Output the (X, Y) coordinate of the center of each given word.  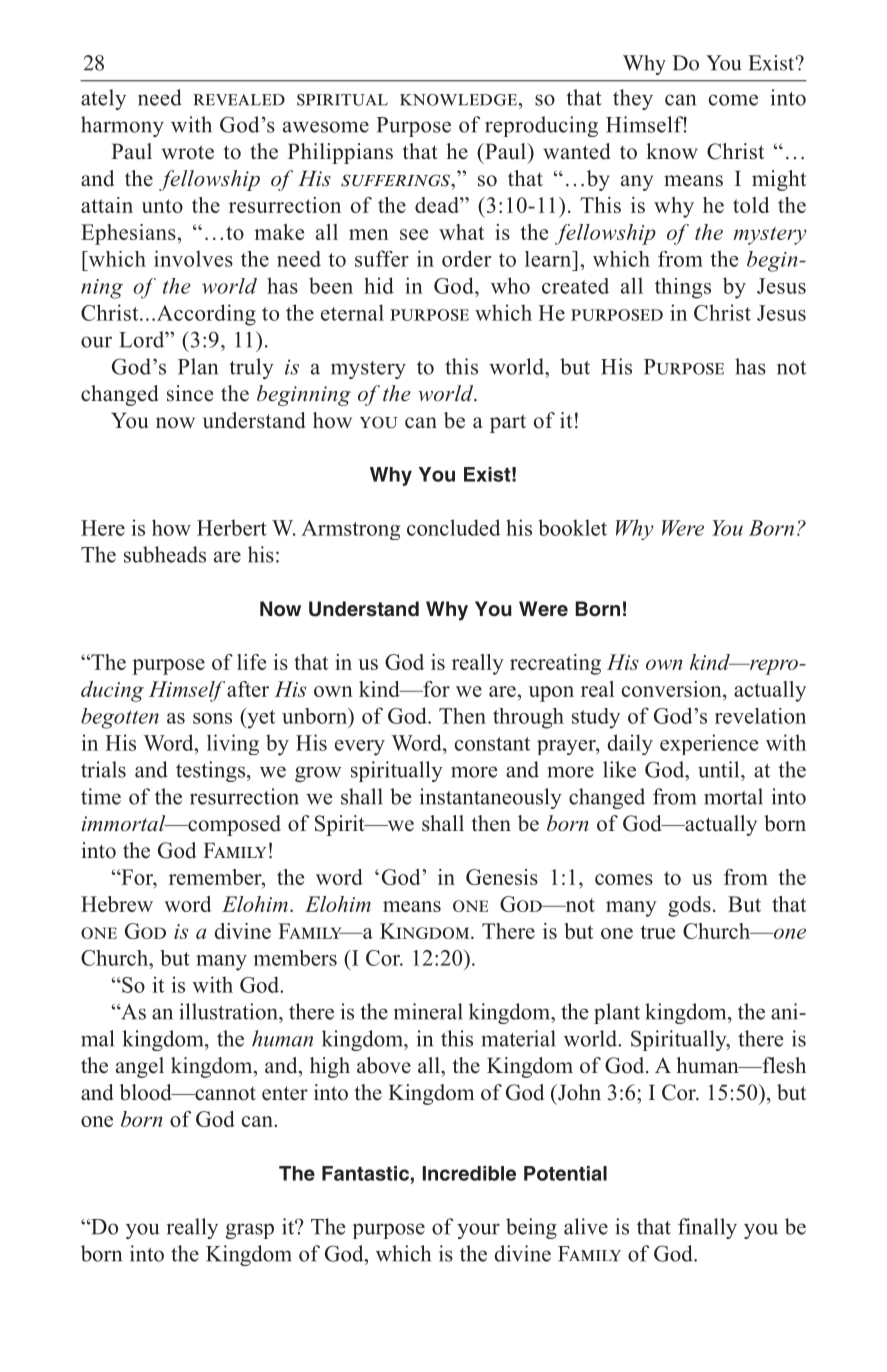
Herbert (232, 527)
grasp (250, 1231)
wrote (188, 152)
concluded (454, 527)
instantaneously (491, 798)
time (101, 796)
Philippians (340, 153)
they (633, 99)
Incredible (469, 1173)
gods (689, 906)
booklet (572, 527)
